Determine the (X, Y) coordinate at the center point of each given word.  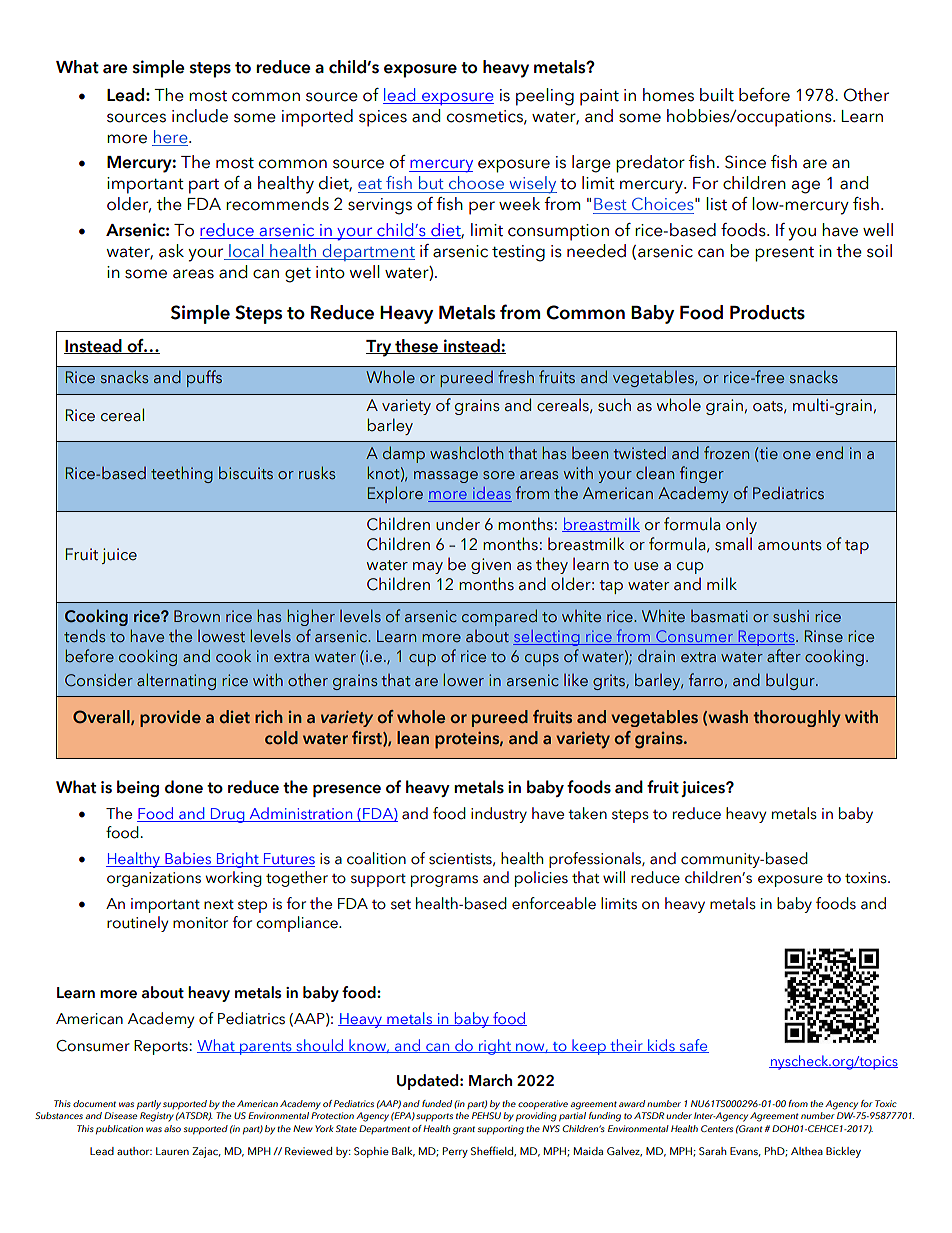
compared (499, 617)
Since (745, 162)
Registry (157, 1117)
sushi (791, 615)
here (172, 136)
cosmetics (486, 117)
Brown (197, 616)
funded (437, 1103)
